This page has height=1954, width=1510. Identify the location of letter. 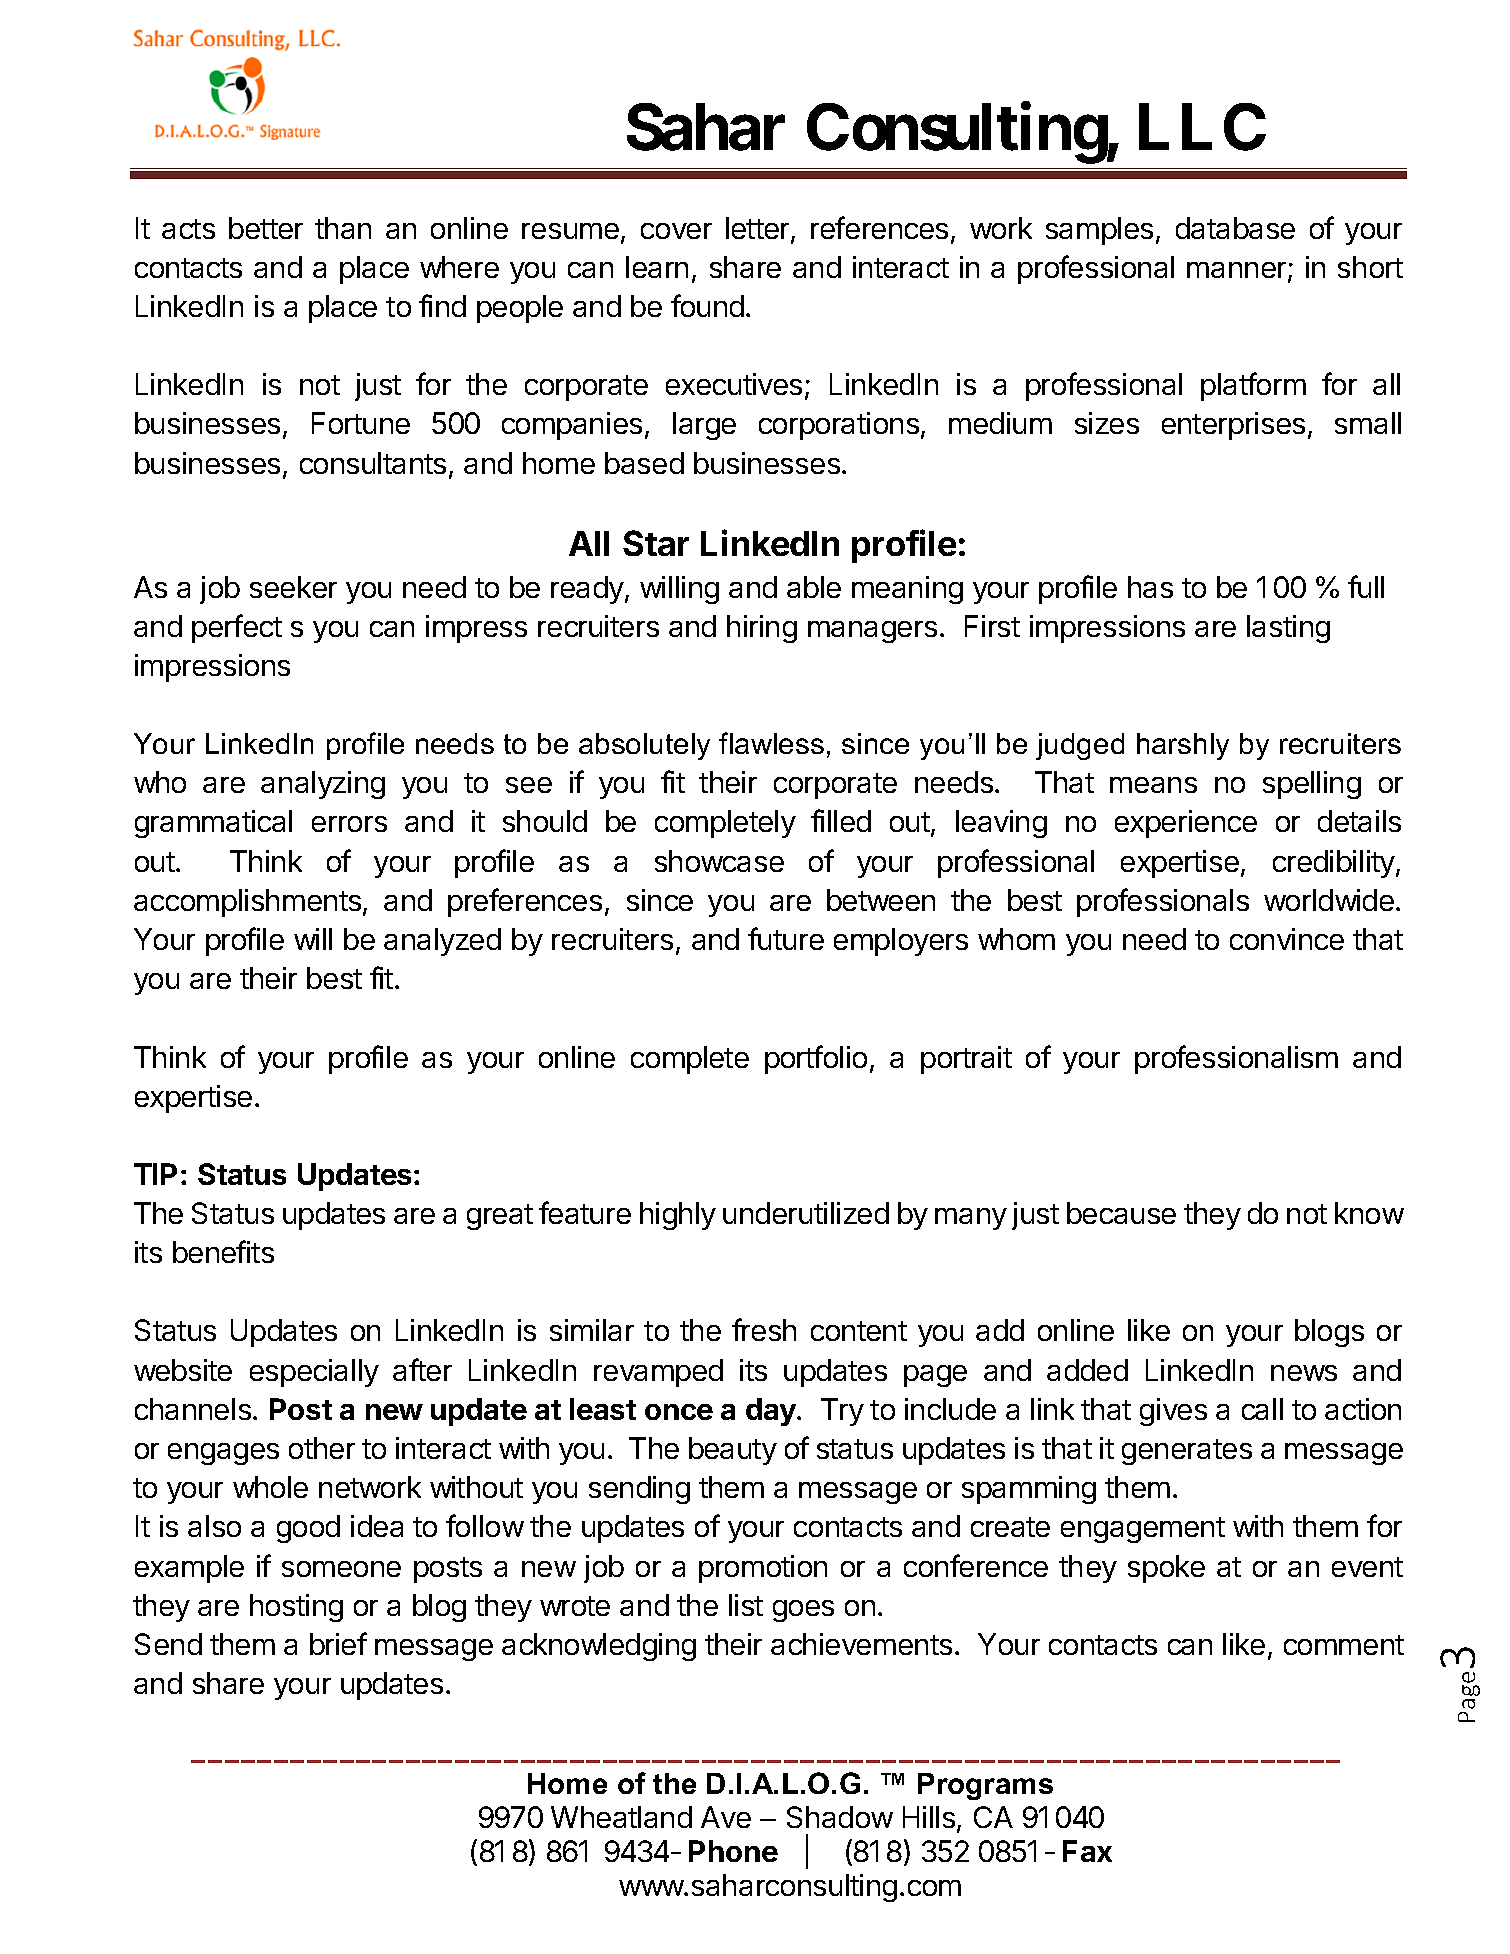
(759, 229).
